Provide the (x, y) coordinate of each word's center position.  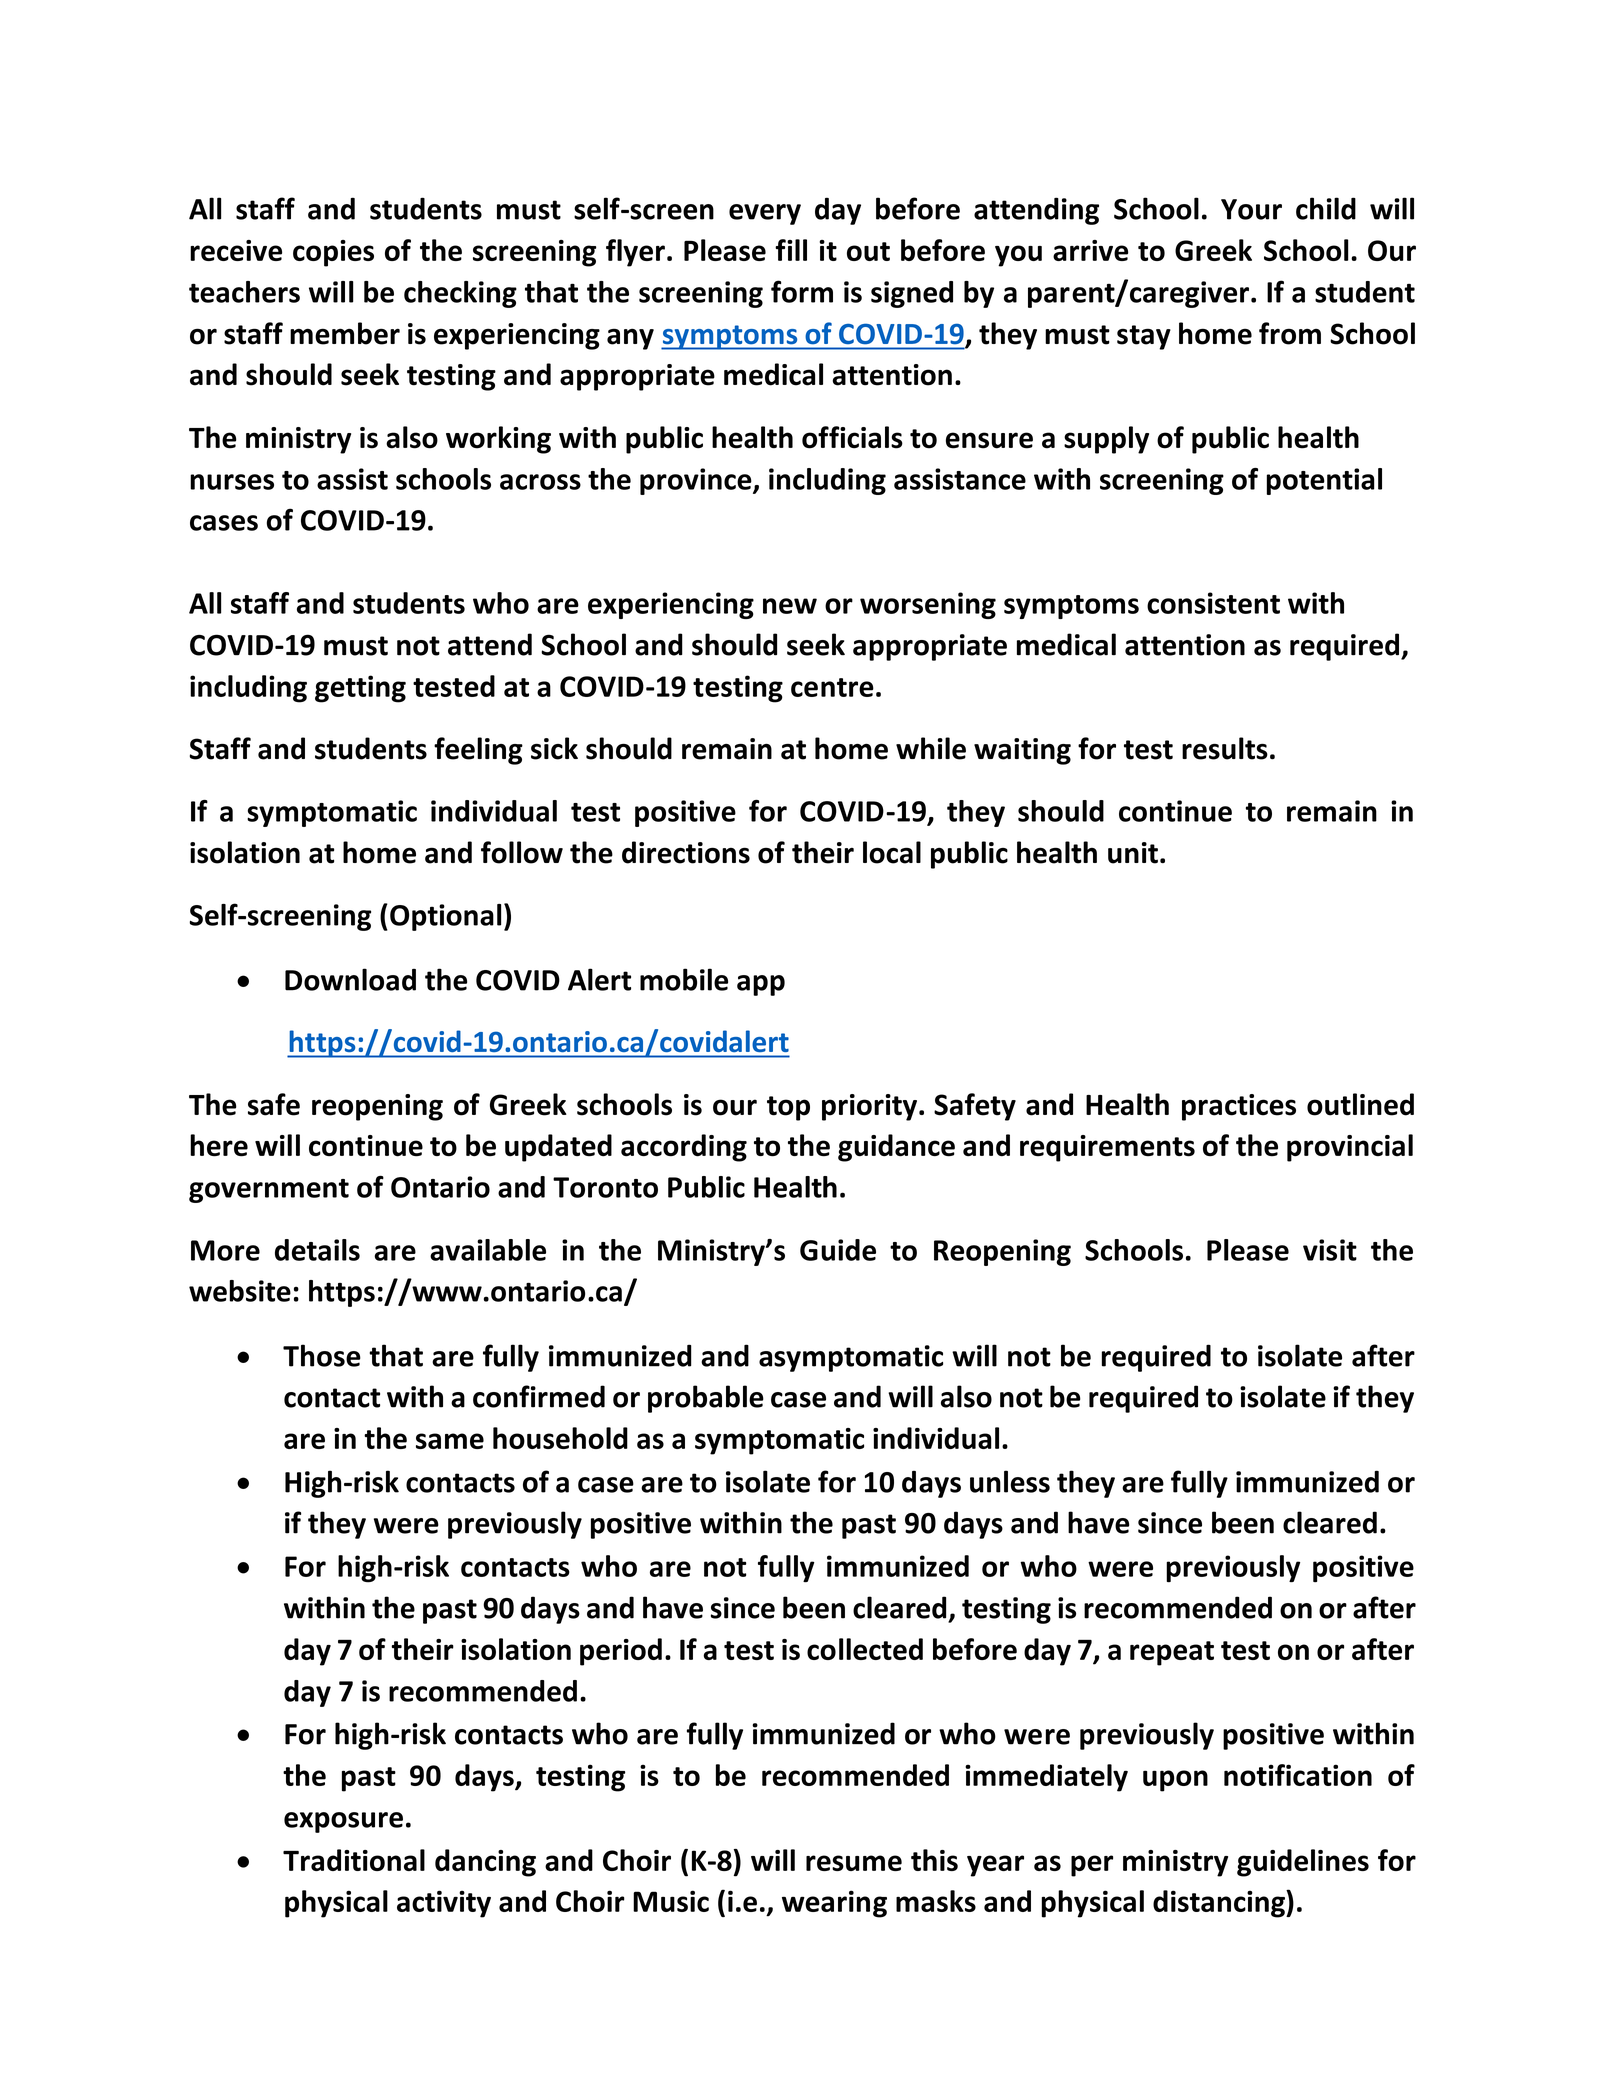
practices (1239, 1107)
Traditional (354, 1860)
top (788, 1108)
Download (350, 979)
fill (791, 250)
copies (333, 253)
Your (1251, 209)
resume (854, 1863)
